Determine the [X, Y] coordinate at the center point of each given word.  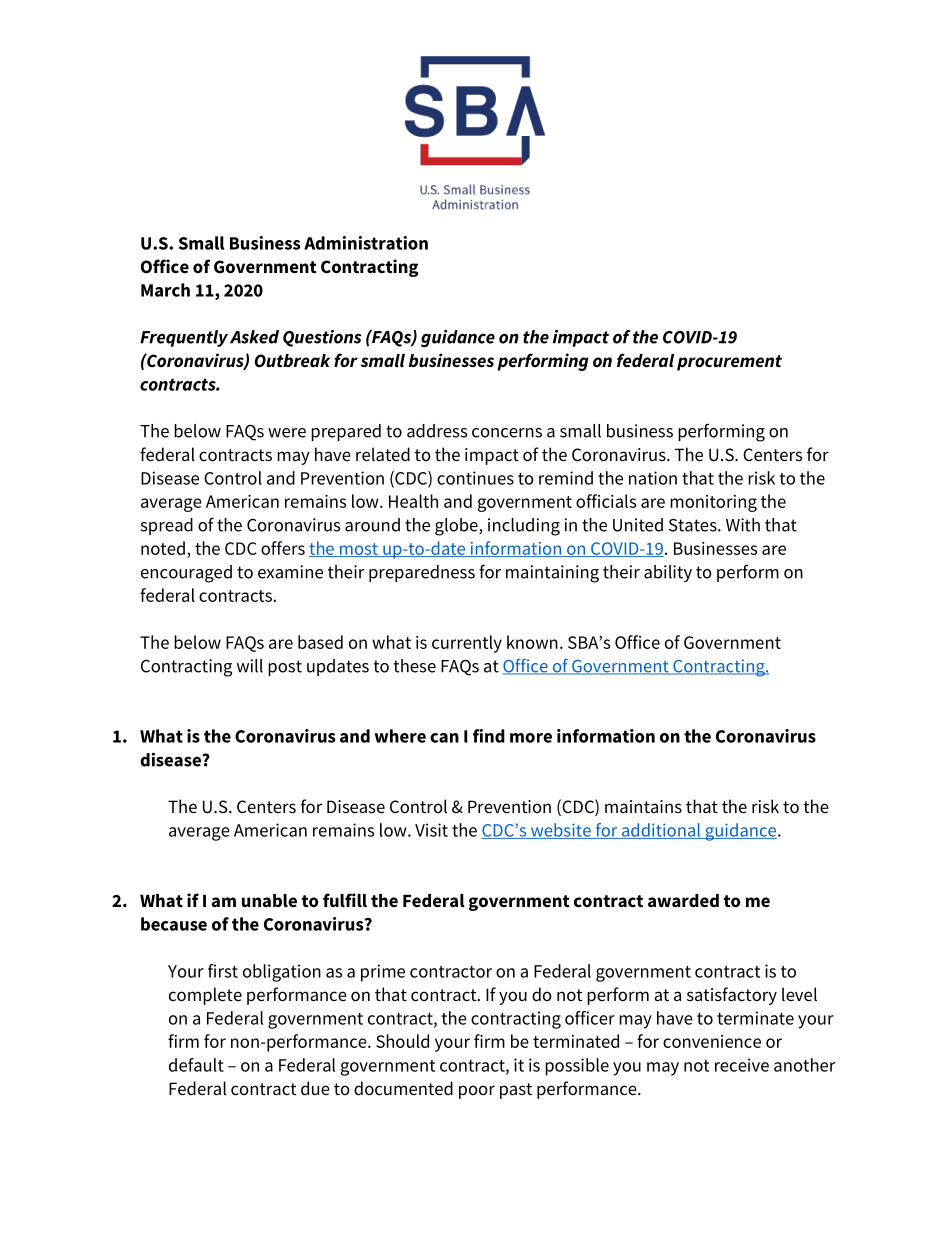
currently [467, 644]
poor [477, 1092]
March [165, 290]
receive [742, 1065]
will [250, 666]
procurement [729, 363]
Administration [366, 243]
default [196, 1065]
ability [668, 573]
